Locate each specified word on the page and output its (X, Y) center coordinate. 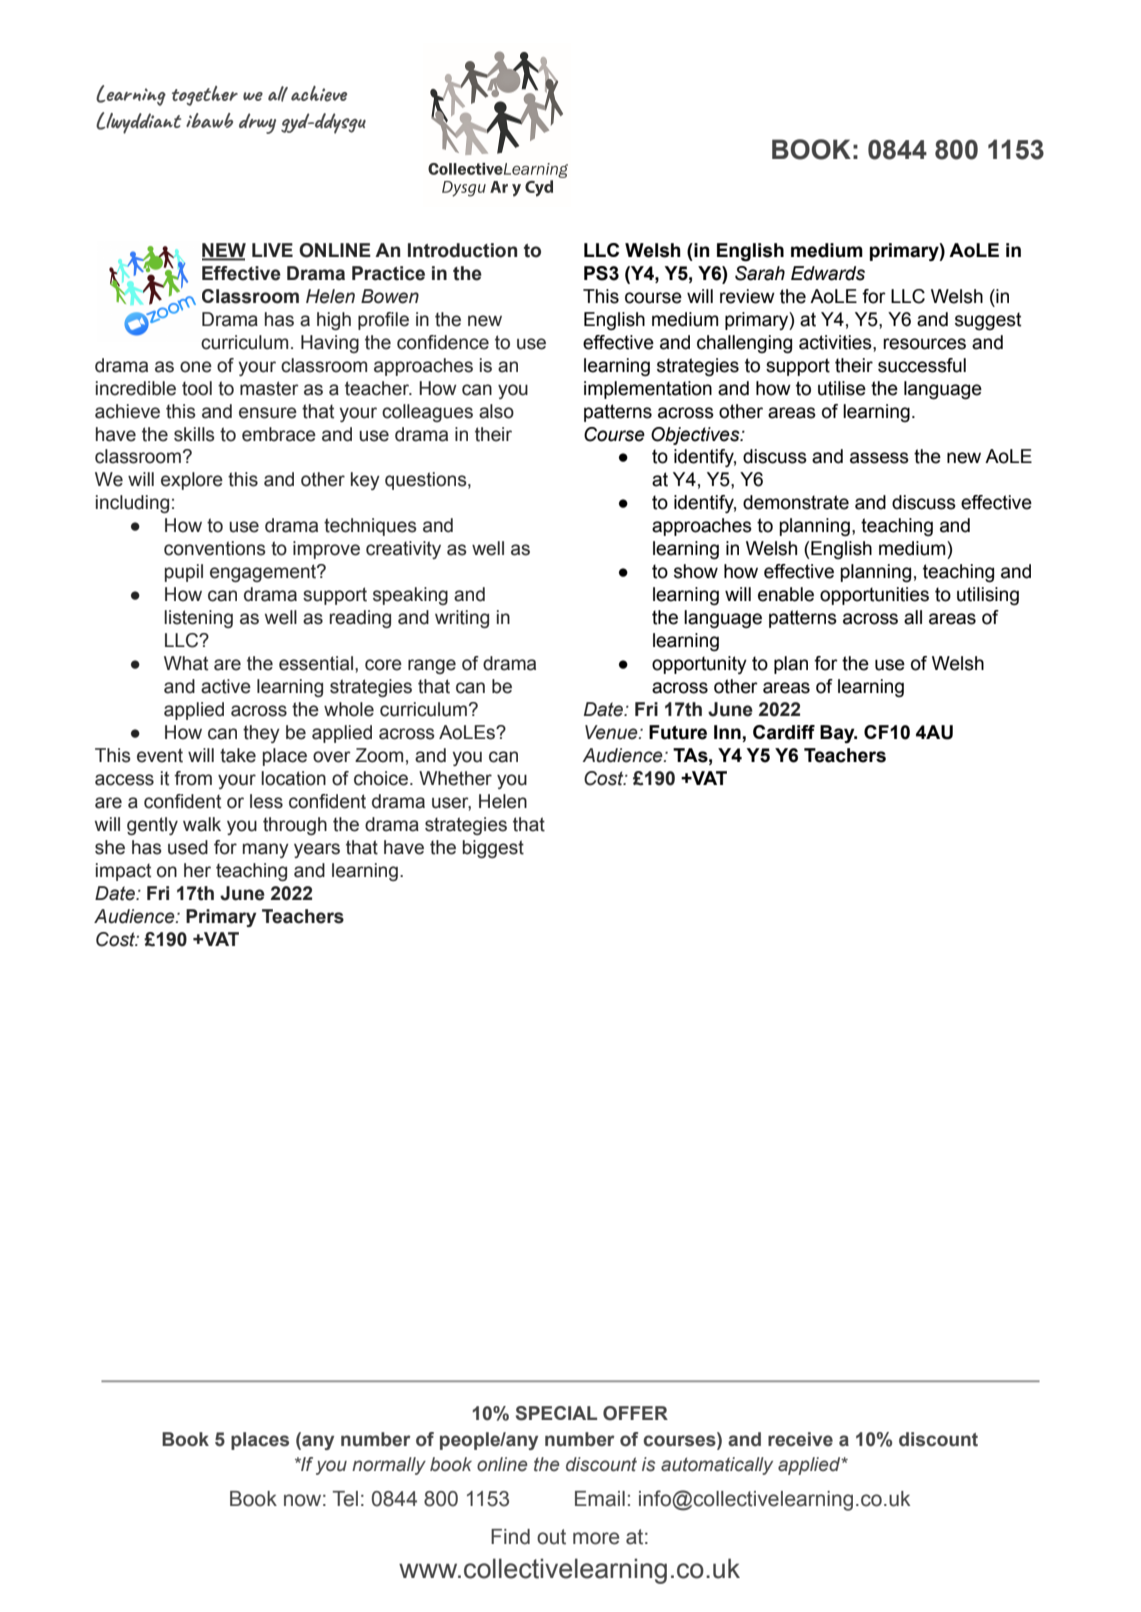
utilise (842, 388)
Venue (612, 732)
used (188, 847)
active (226, 686)
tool (197, 388)
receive (800, 1439)
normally (389, 1466)
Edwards (828, 273)
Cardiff (784, 732)
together (205, 96)
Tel (345, 1499)
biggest (493, 849)
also (496, 411)
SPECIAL (556, 1413)
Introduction (462, 250)
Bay (838, 734)
